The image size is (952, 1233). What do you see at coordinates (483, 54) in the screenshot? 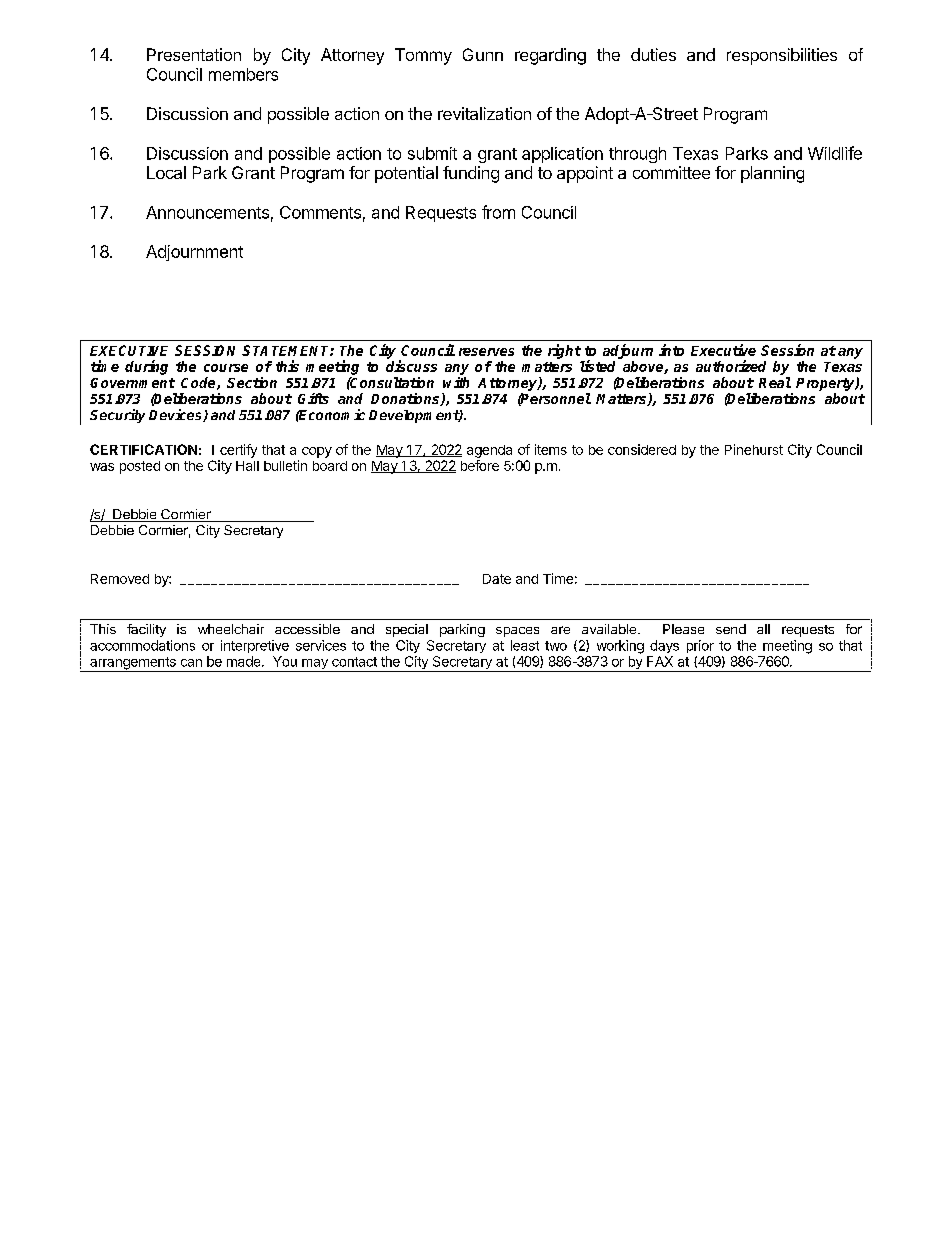
I see `Gunn` at bounding box center [483, 54].
